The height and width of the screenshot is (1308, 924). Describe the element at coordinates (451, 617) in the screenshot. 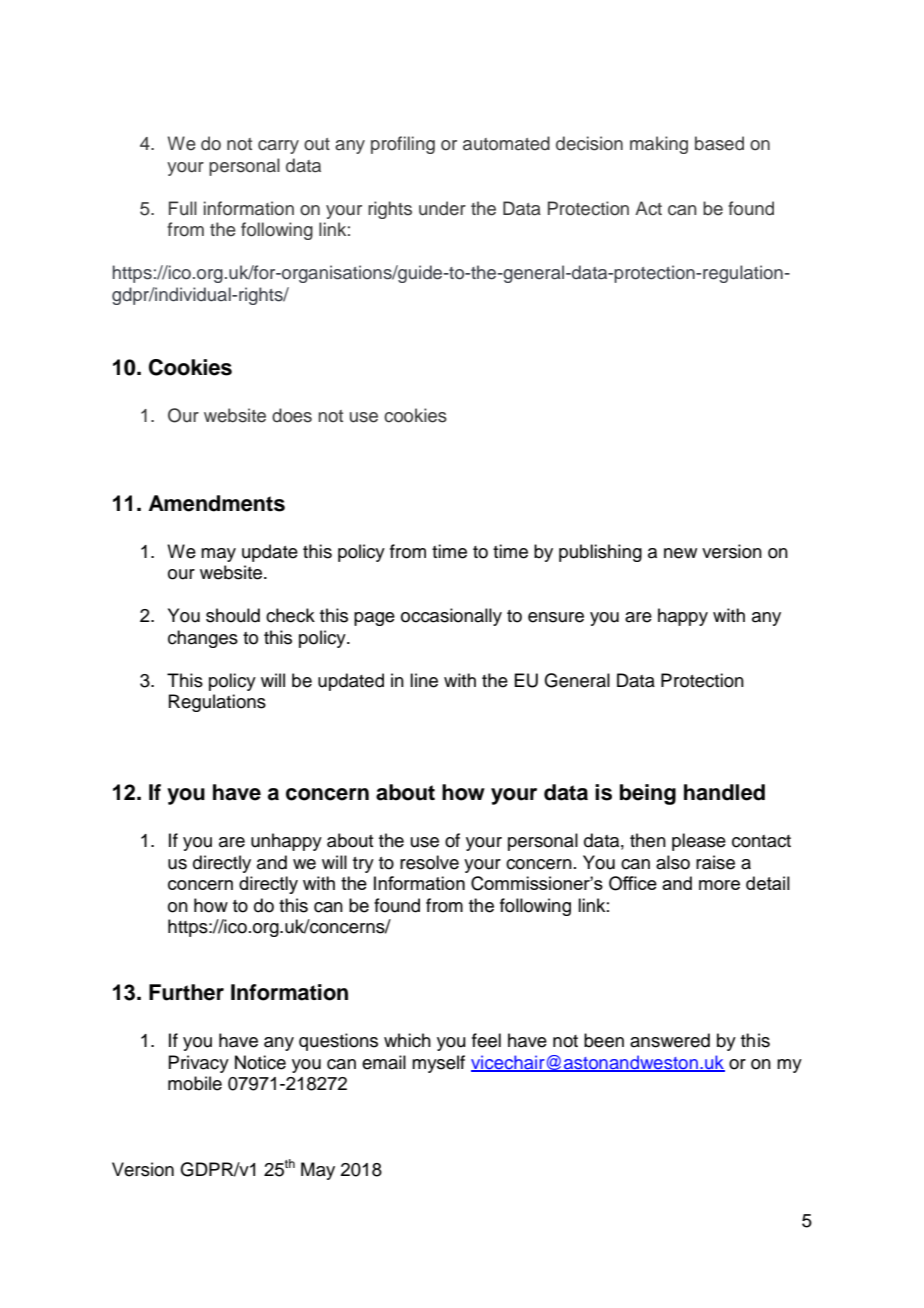

I see `occasionally` at that location.
